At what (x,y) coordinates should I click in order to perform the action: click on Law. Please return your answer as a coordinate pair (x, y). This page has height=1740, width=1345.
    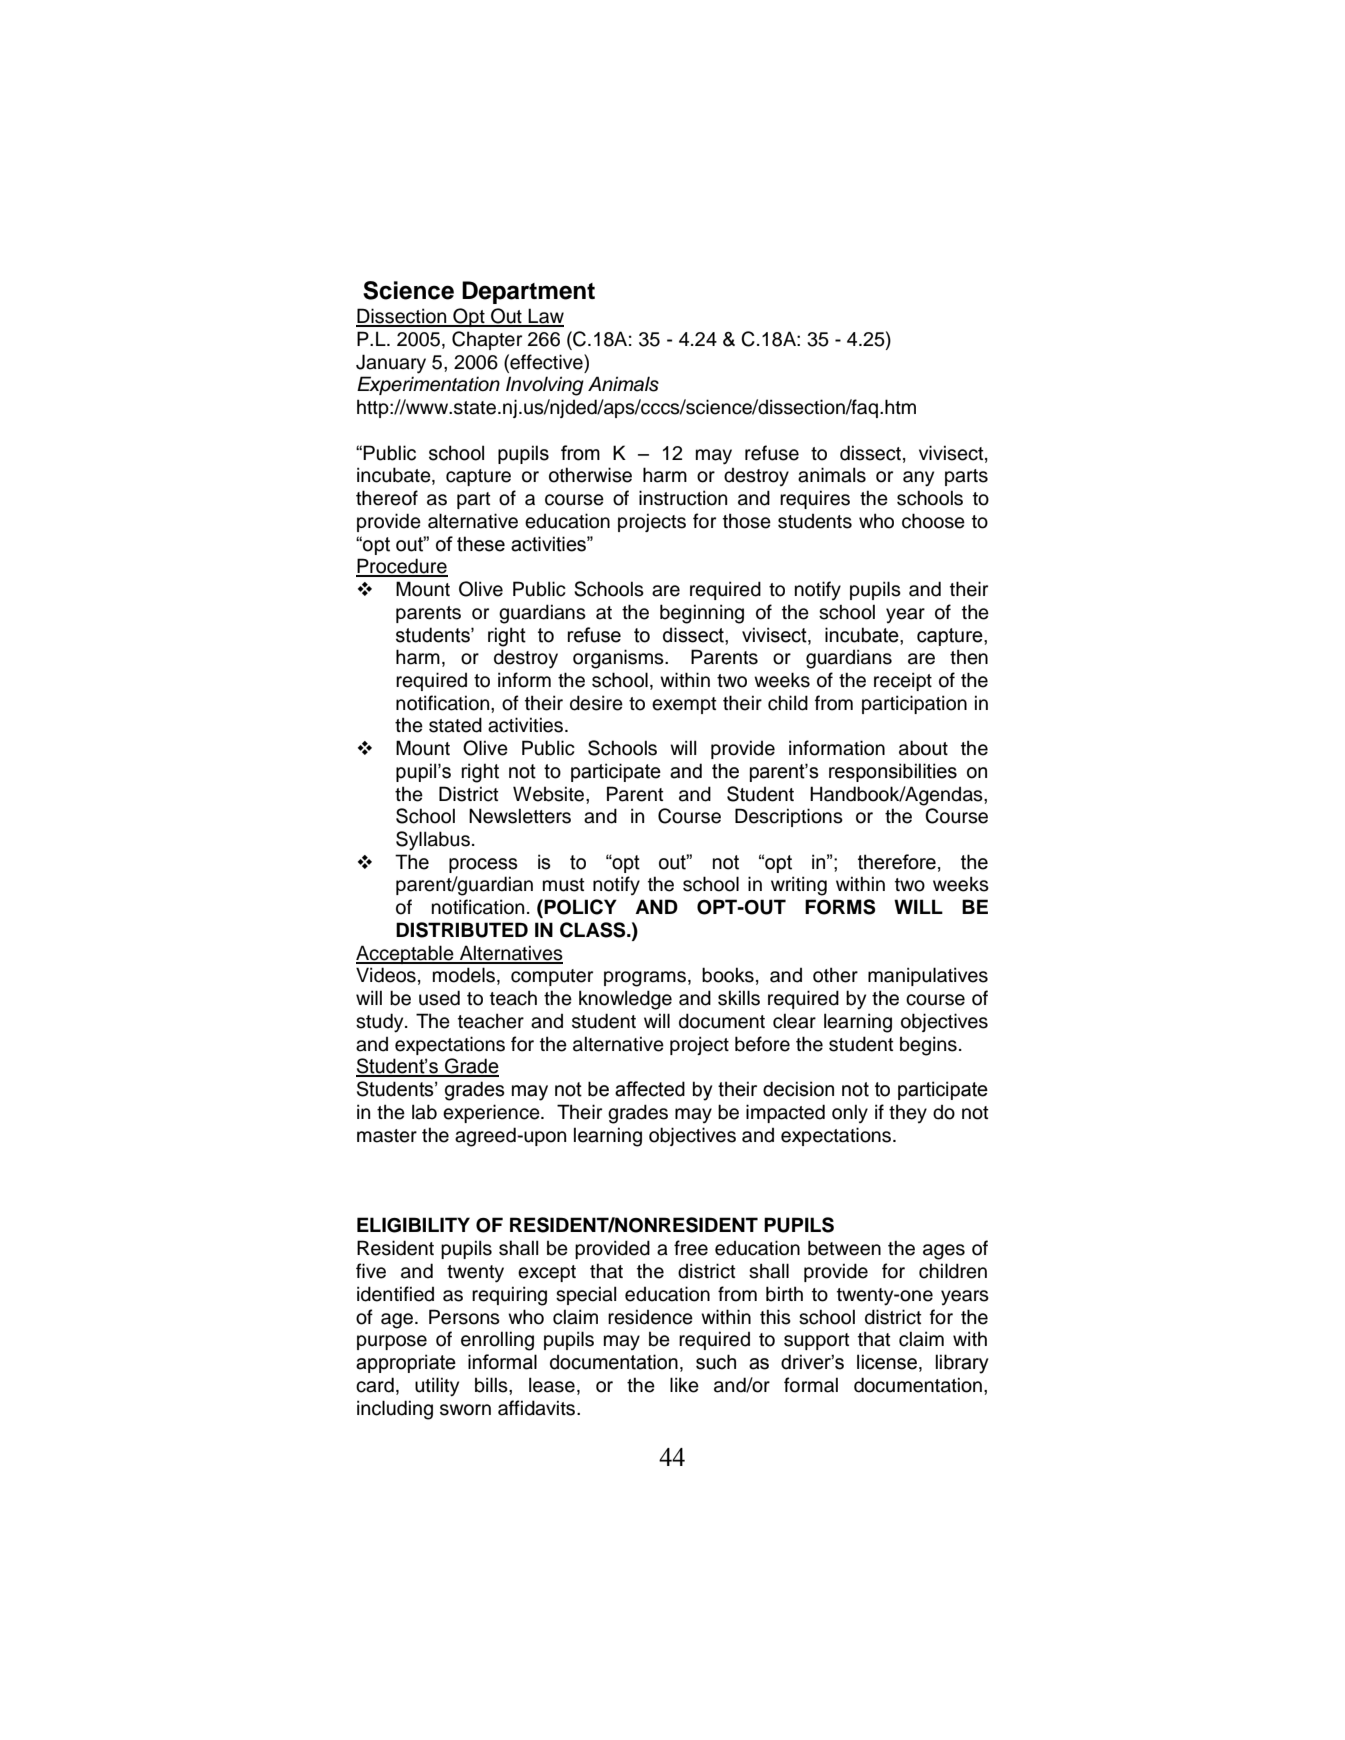
    Looking at the image, I should click on (545, 317).
